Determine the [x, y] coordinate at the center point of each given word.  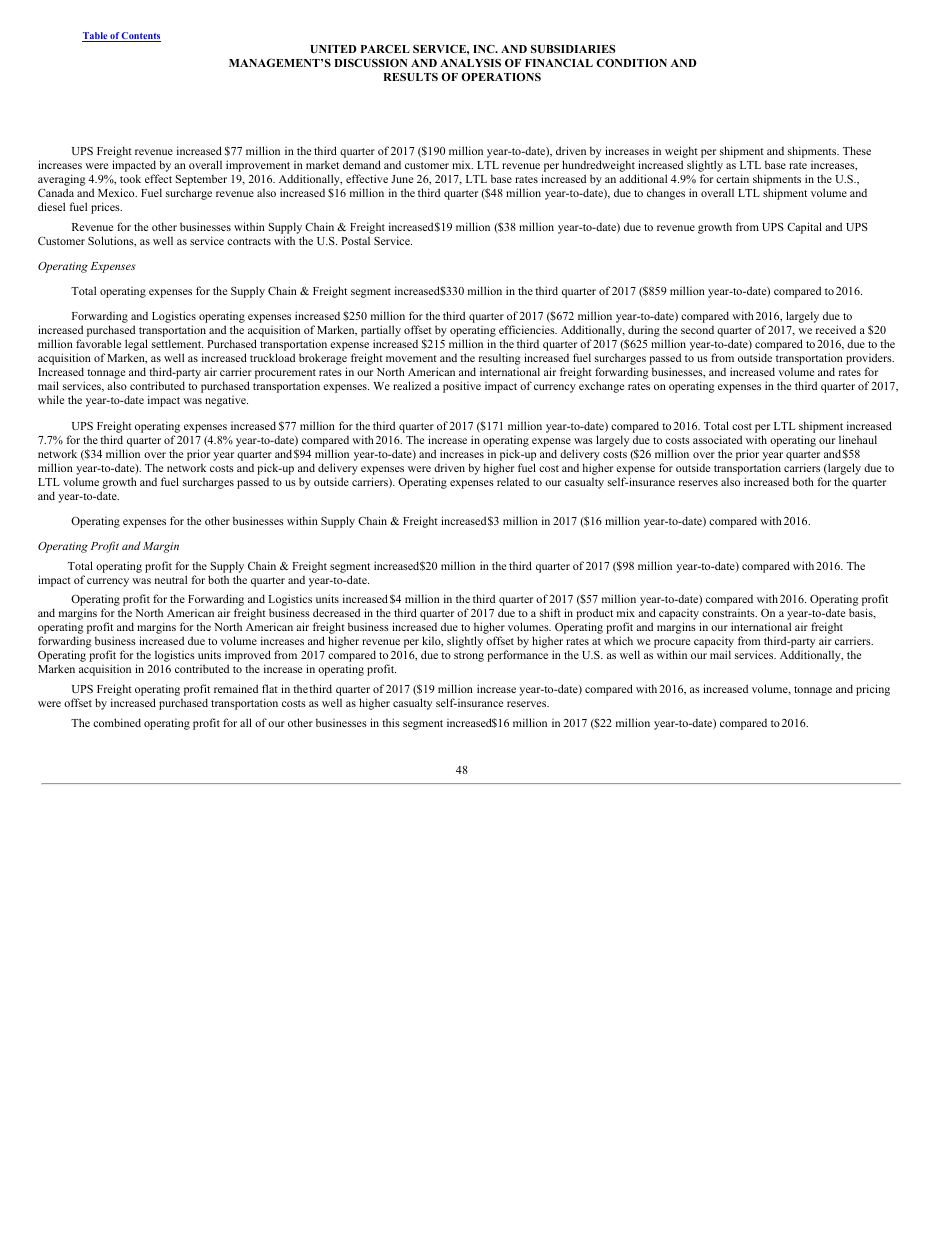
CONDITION [631, 63]
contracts [249, 241]
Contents [140, 37]
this [391, 722]
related [513, 481]
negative [226, 401]
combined [117, 722]
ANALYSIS [470, 63]
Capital [804, 228]
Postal [355, 240]
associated [717, 439]
